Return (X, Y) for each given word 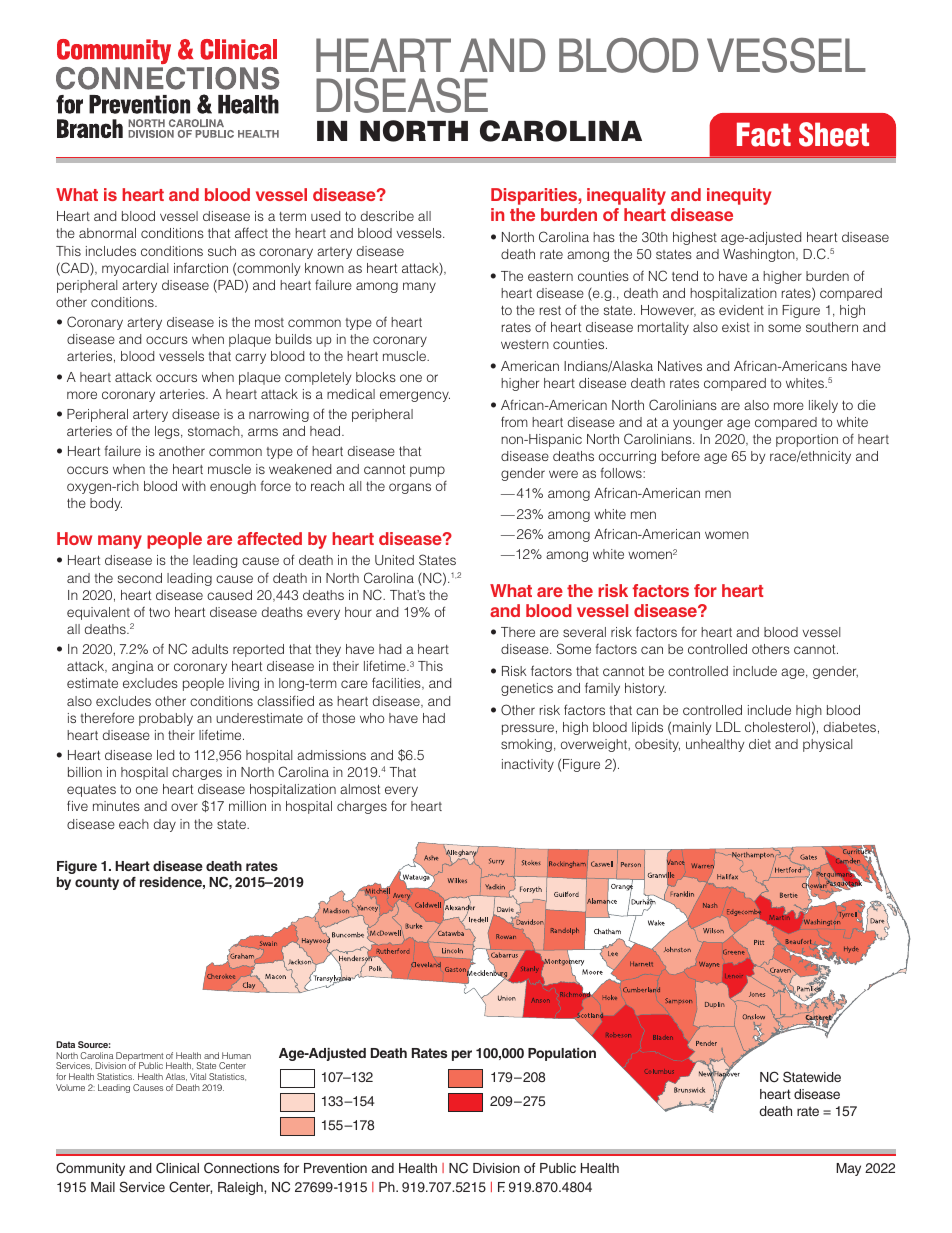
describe (387, 216)
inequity (739, 196)
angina (133, 667)
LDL (728, 727)
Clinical (177, 1167)
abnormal (107, 233)
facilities (397, 683)
